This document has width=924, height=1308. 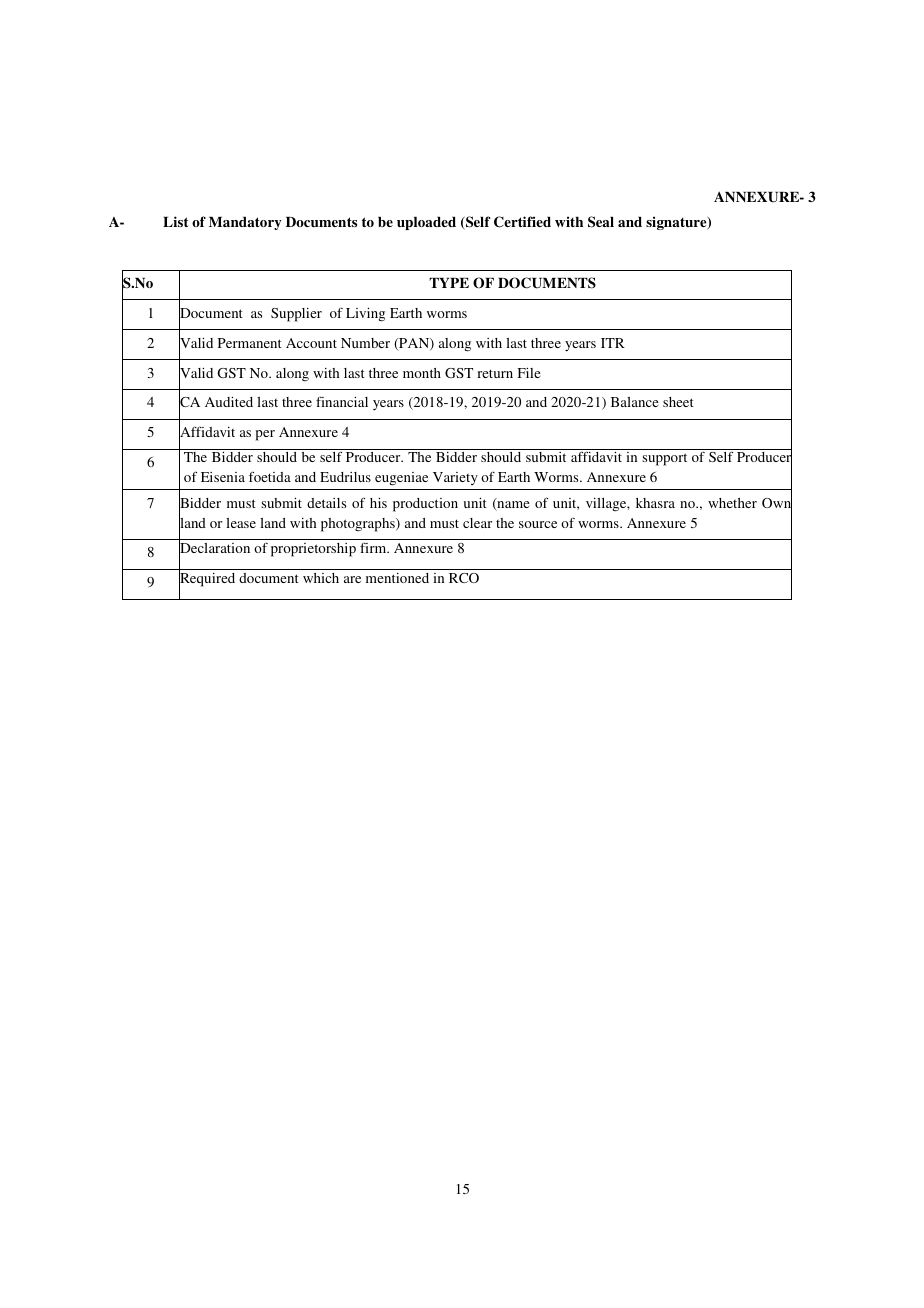 What do you see at coordinates (296, 315) in the document?
I see `Supplier` at bounding box center [296, 315].
